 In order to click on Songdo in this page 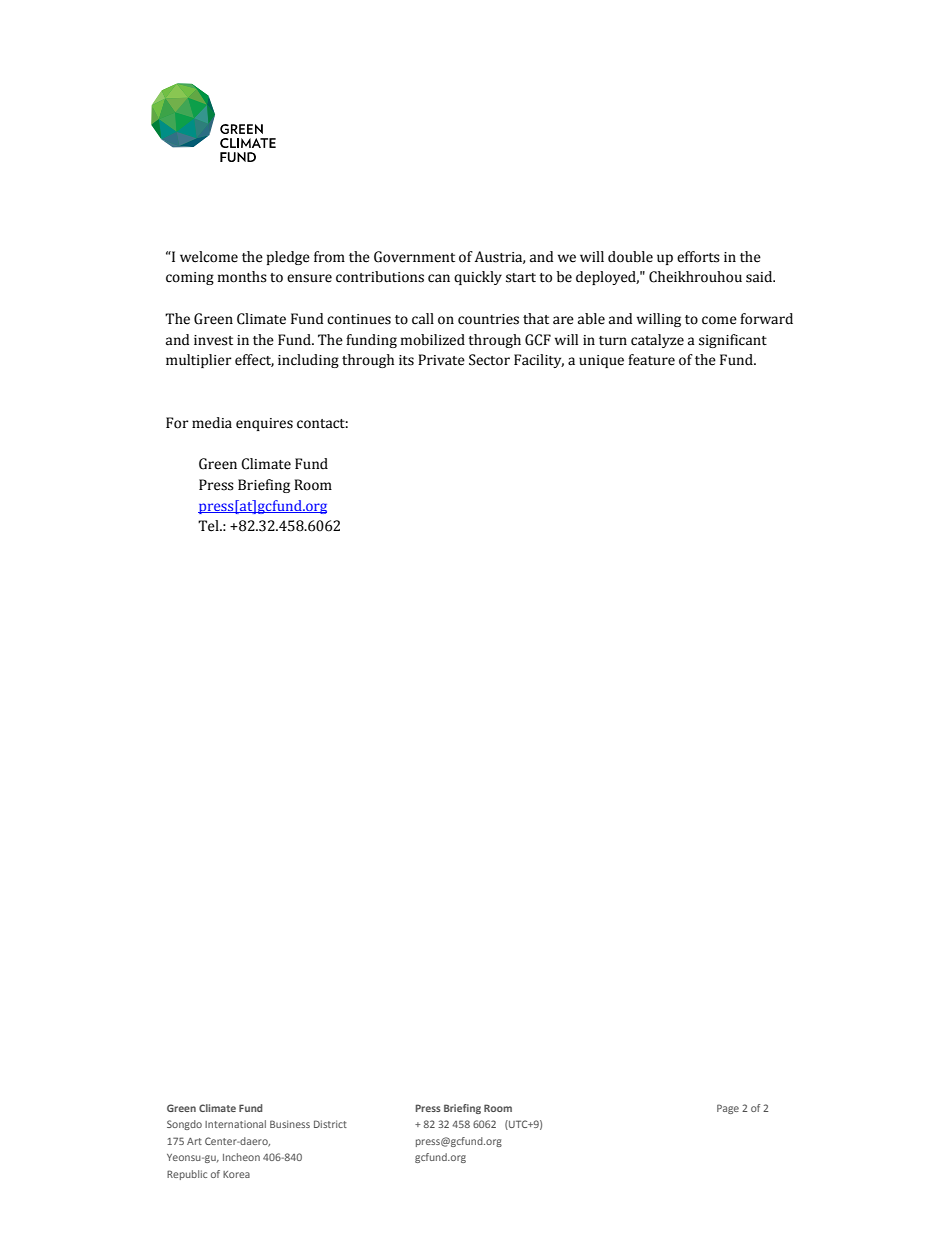, I will do `click(184, 1125)`.
